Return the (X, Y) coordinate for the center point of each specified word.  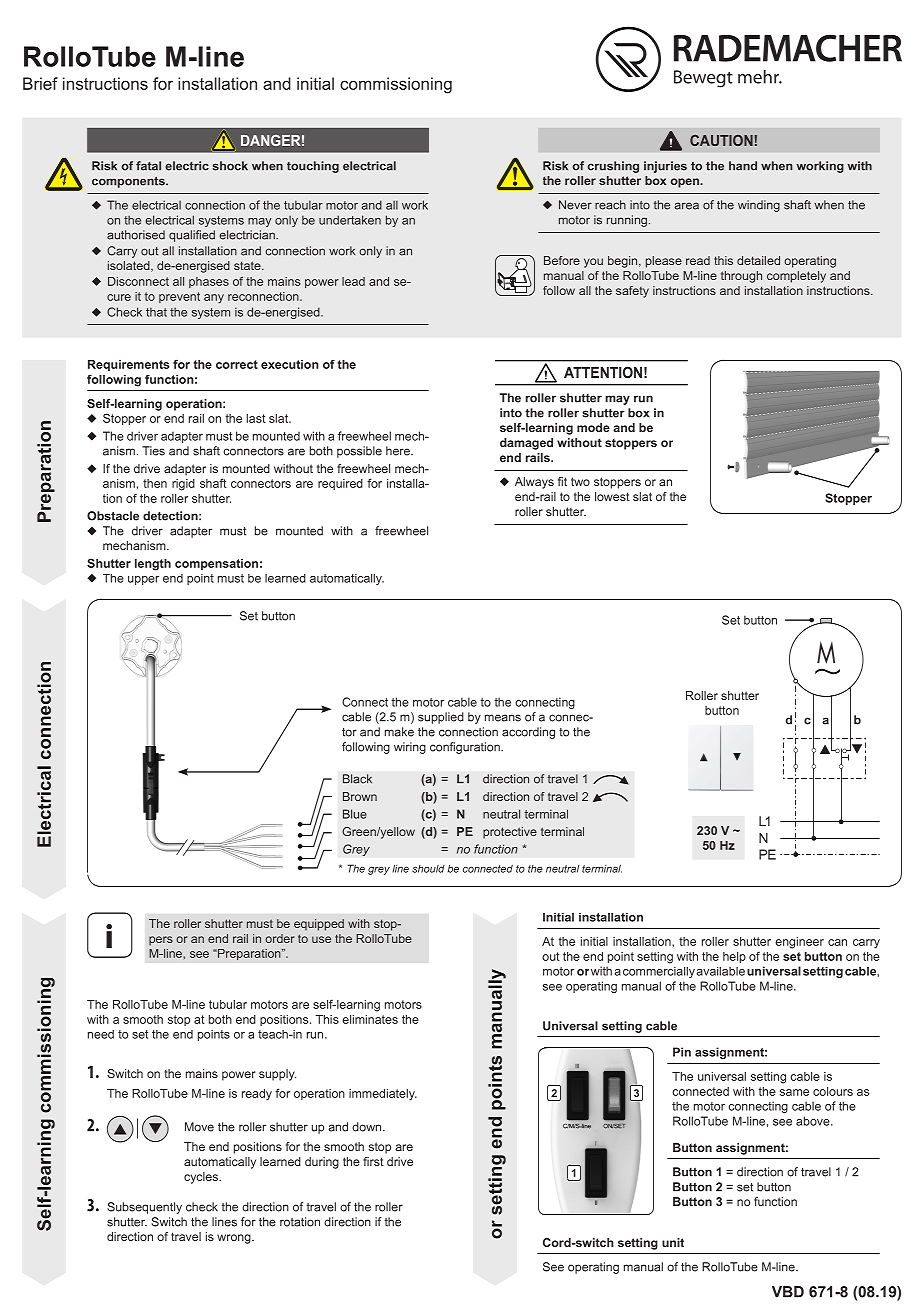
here (399, 451)
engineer (799, 943)
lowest (612, 496)
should (428, 869)
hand (743, 166)
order (279, 938)
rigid (183, 485)
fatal (148, 166)
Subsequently (144, 1208)
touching (313, 167)
